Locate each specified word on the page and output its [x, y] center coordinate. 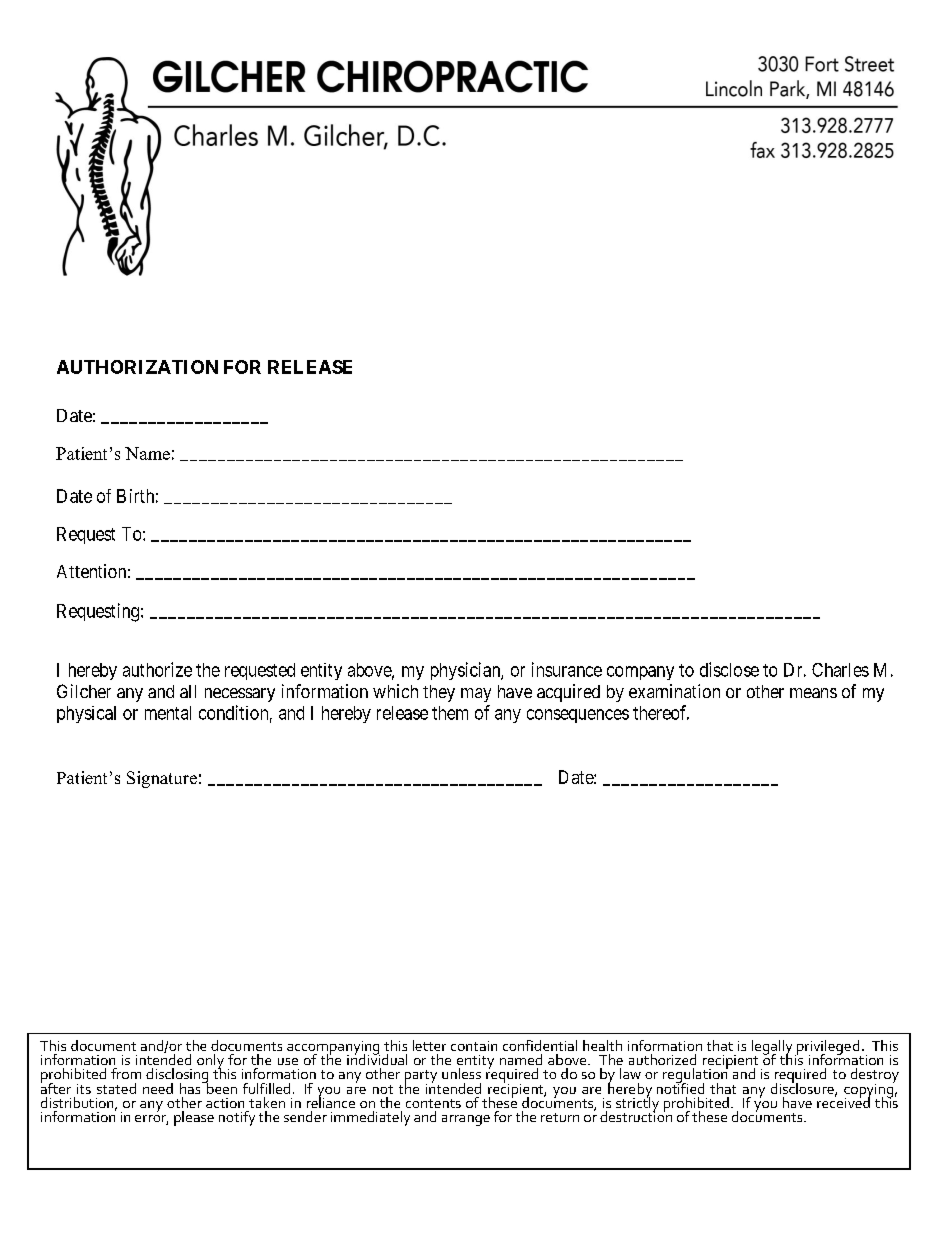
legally [772, 1048]
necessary [240, 695]
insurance [567, 669]
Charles [840, 670]
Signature [162, 779]
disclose [729, 669]
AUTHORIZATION [137, 367]
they [439, 693]
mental [168, 713]
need [158, 1088]
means [813, 693]
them [450, 713]
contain [474, 1046]
